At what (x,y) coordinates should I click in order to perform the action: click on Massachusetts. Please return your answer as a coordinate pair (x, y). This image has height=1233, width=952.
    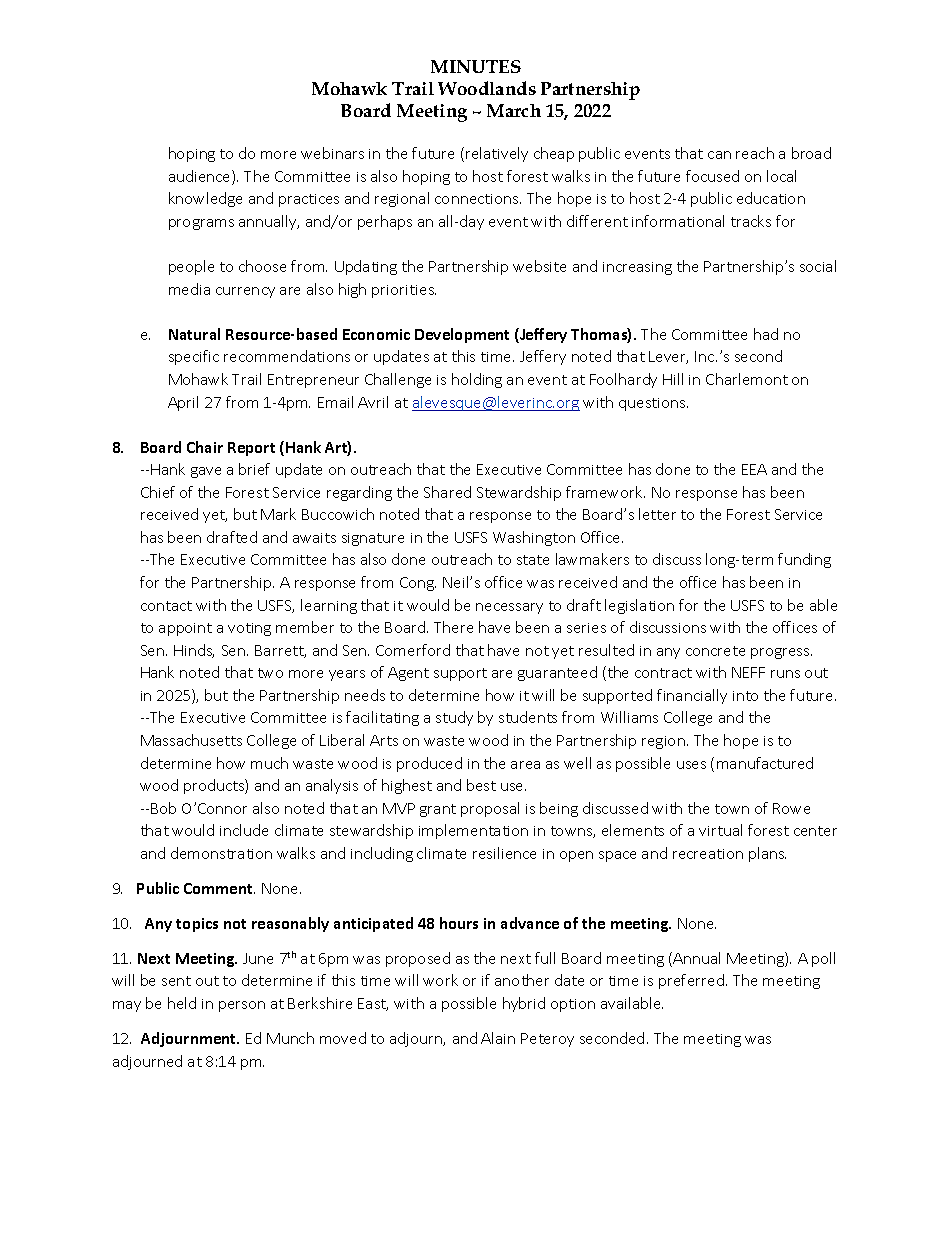
    Looking at the image, I should click on (191, 740).
